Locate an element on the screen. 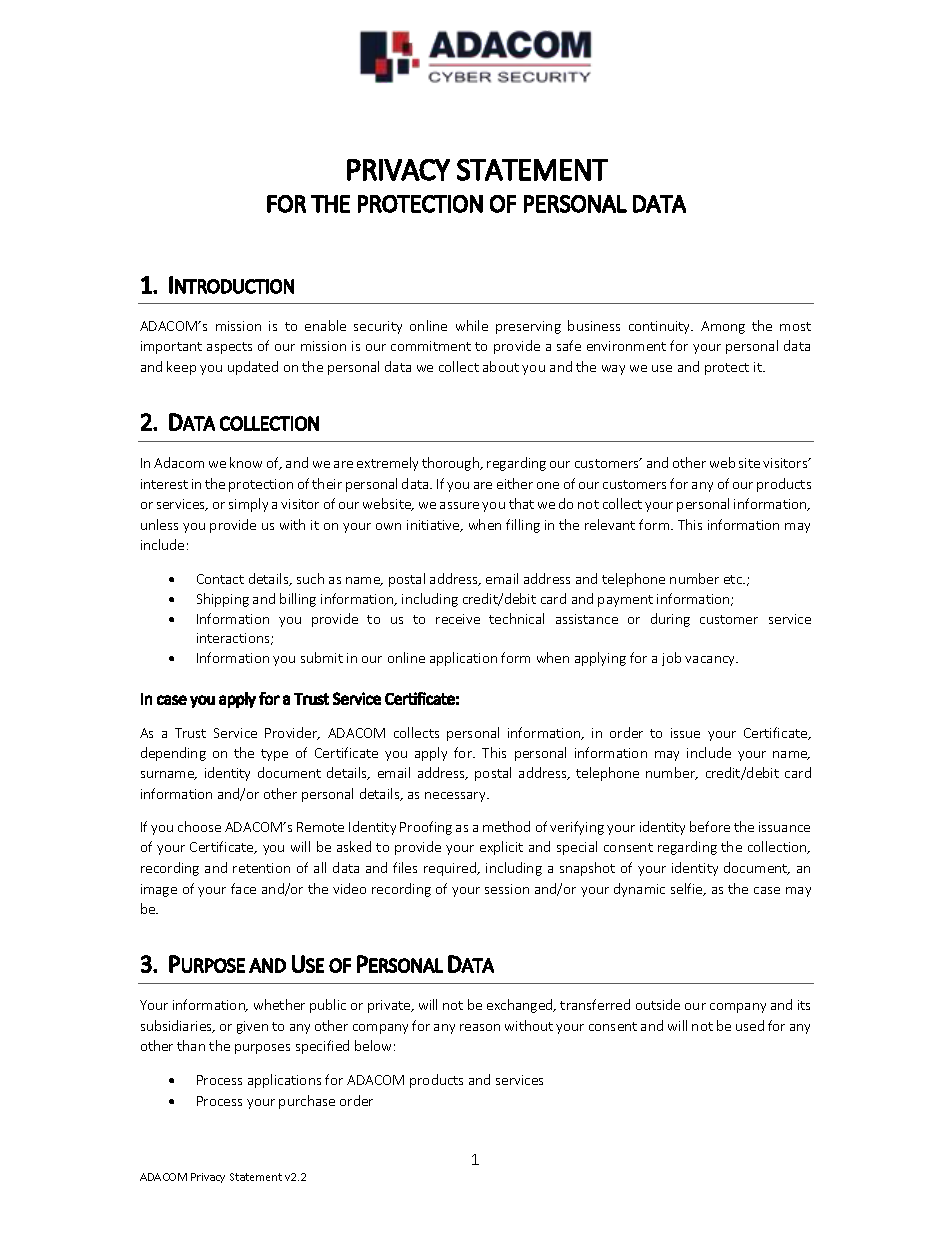 The width and height of the screenshot is (952, 1233). Among is located at coordinates (723, 327).
